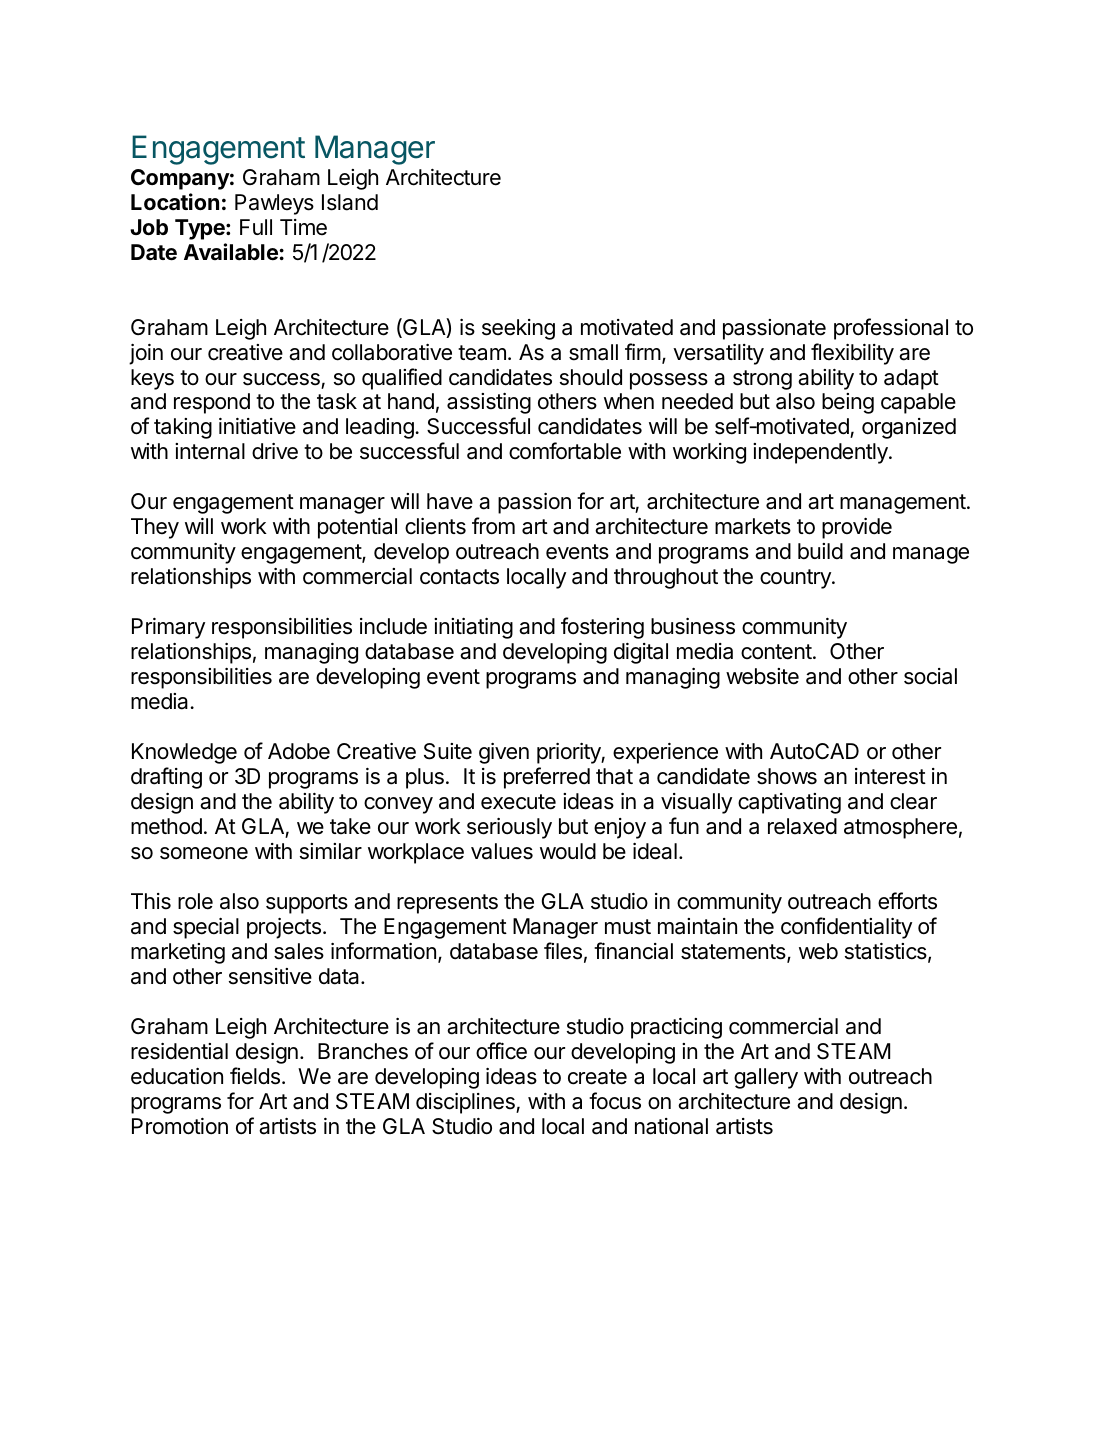 The height and width of the image is (1430, 1105). What do you see at coordinates (907, 901) in the image?
I see `efforts` at bounding box center [907, 901].
